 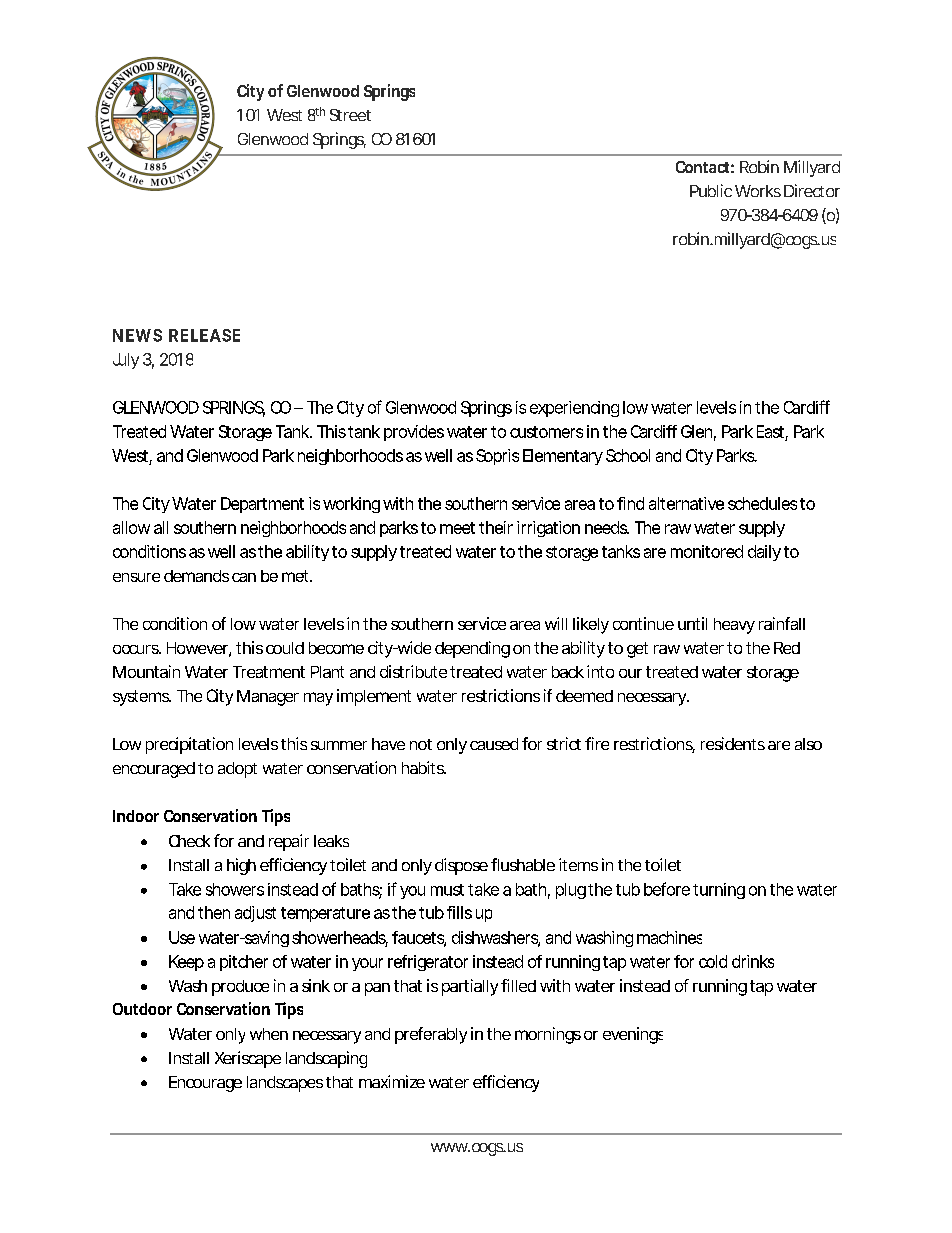 I want to click on Works, so click(x=758, y=191).
